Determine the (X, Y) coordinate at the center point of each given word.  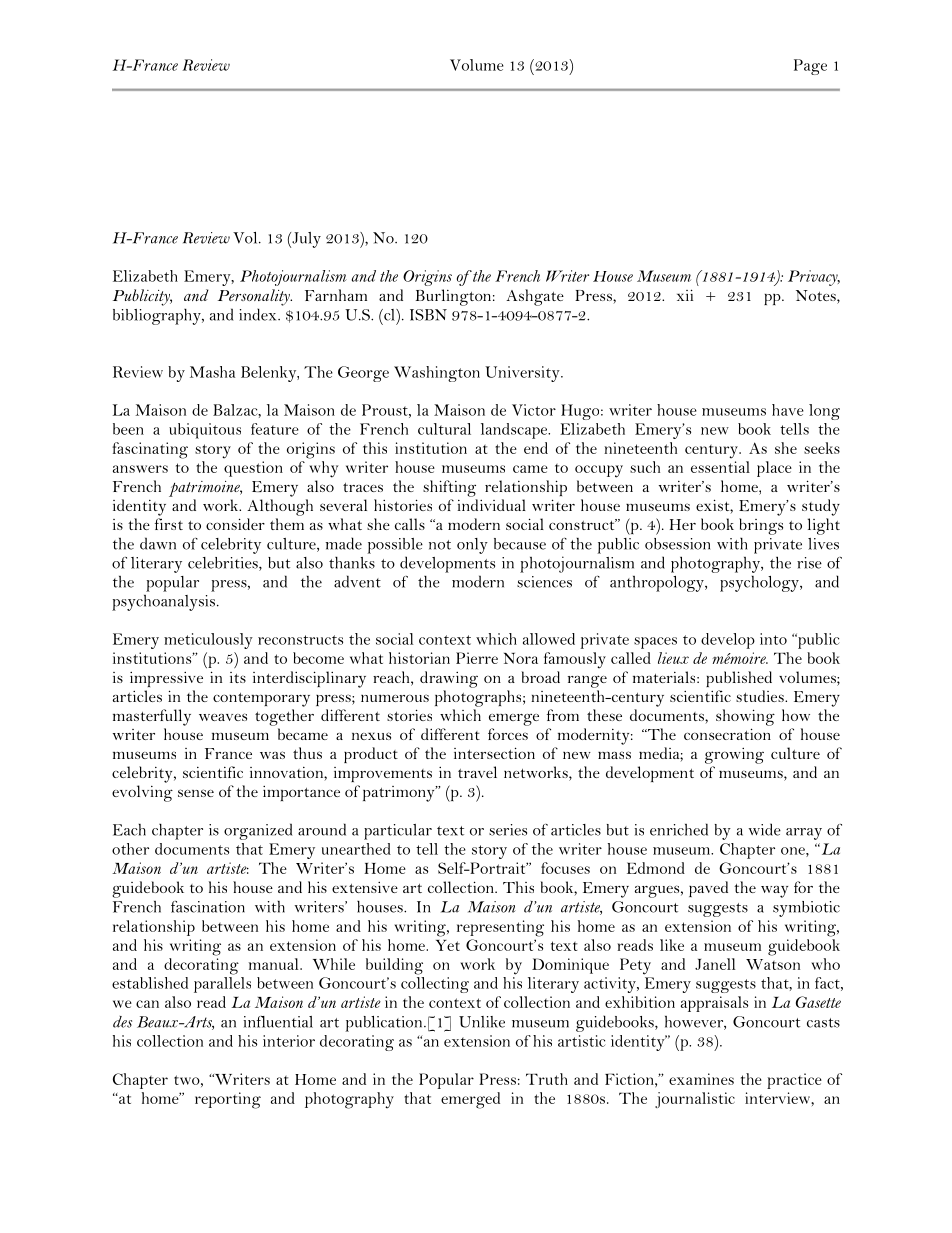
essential (720, 467)
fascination (208, 907)
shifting (449, 488)
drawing (449, 679)
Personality (255, 297)
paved (708, 889)
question (253, 469)
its (238, 677)
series (508, 830)
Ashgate (535, 297)
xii (685, 295)
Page (810, 67)
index (259, 314)
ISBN (428, 315)
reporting (228, 1100)
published (739, 679)
